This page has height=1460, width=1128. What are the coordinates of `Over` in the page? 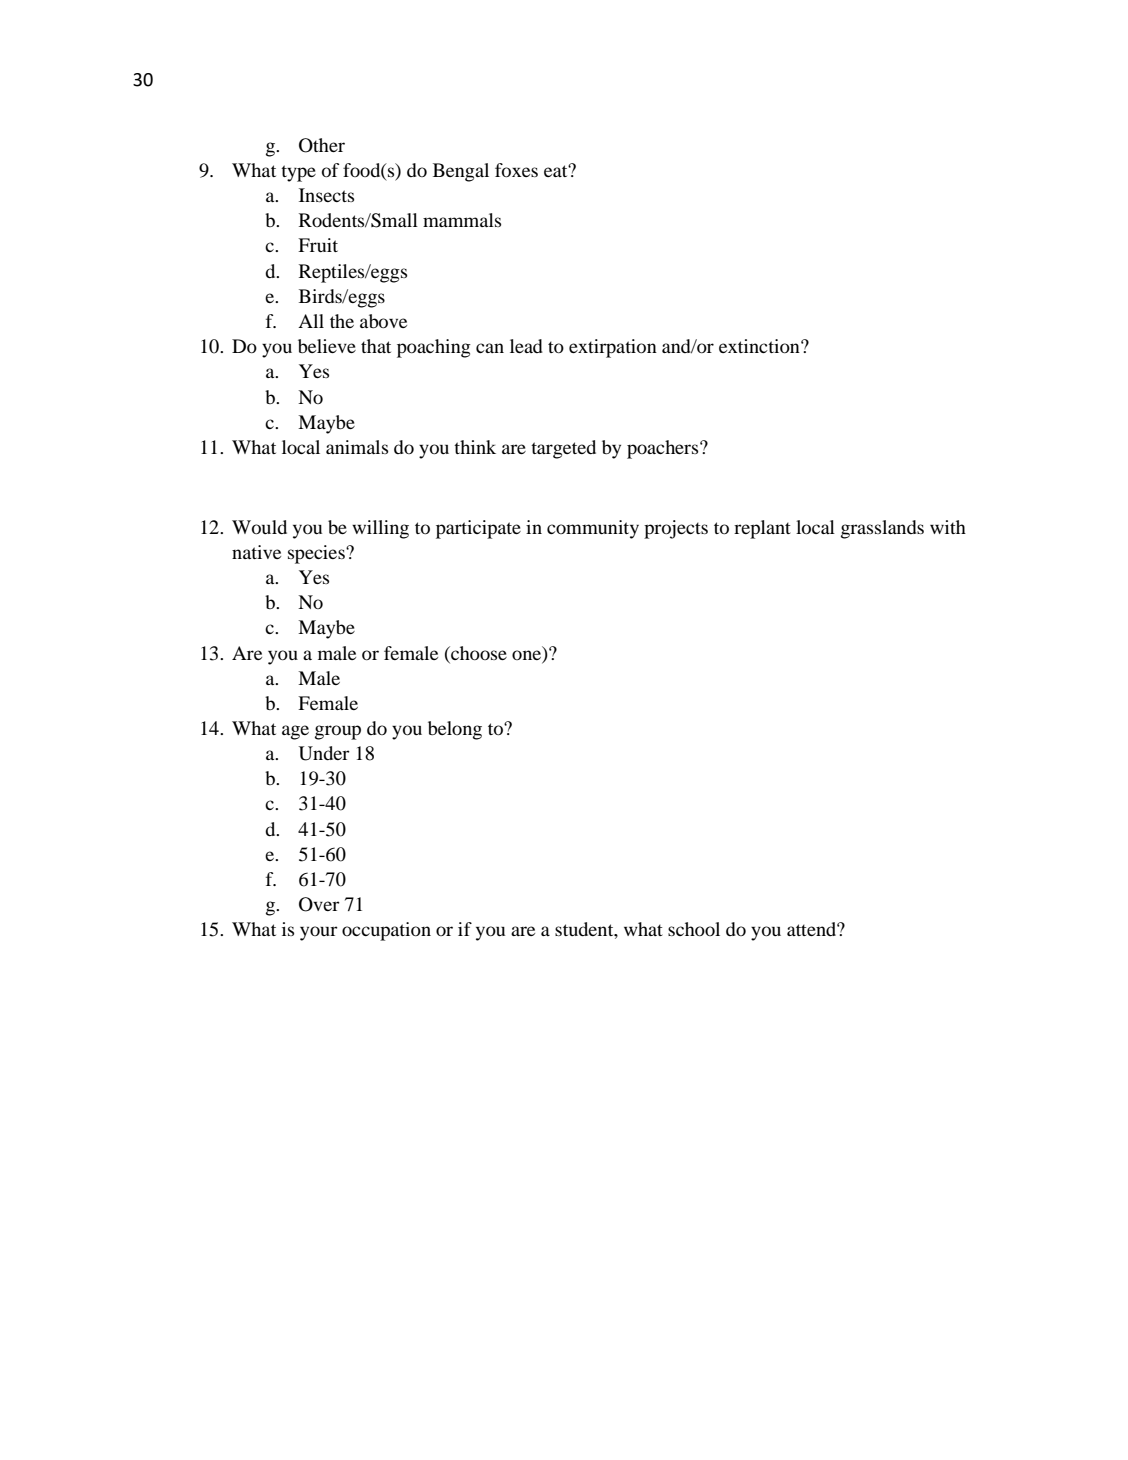 It's located at (319, 904).
